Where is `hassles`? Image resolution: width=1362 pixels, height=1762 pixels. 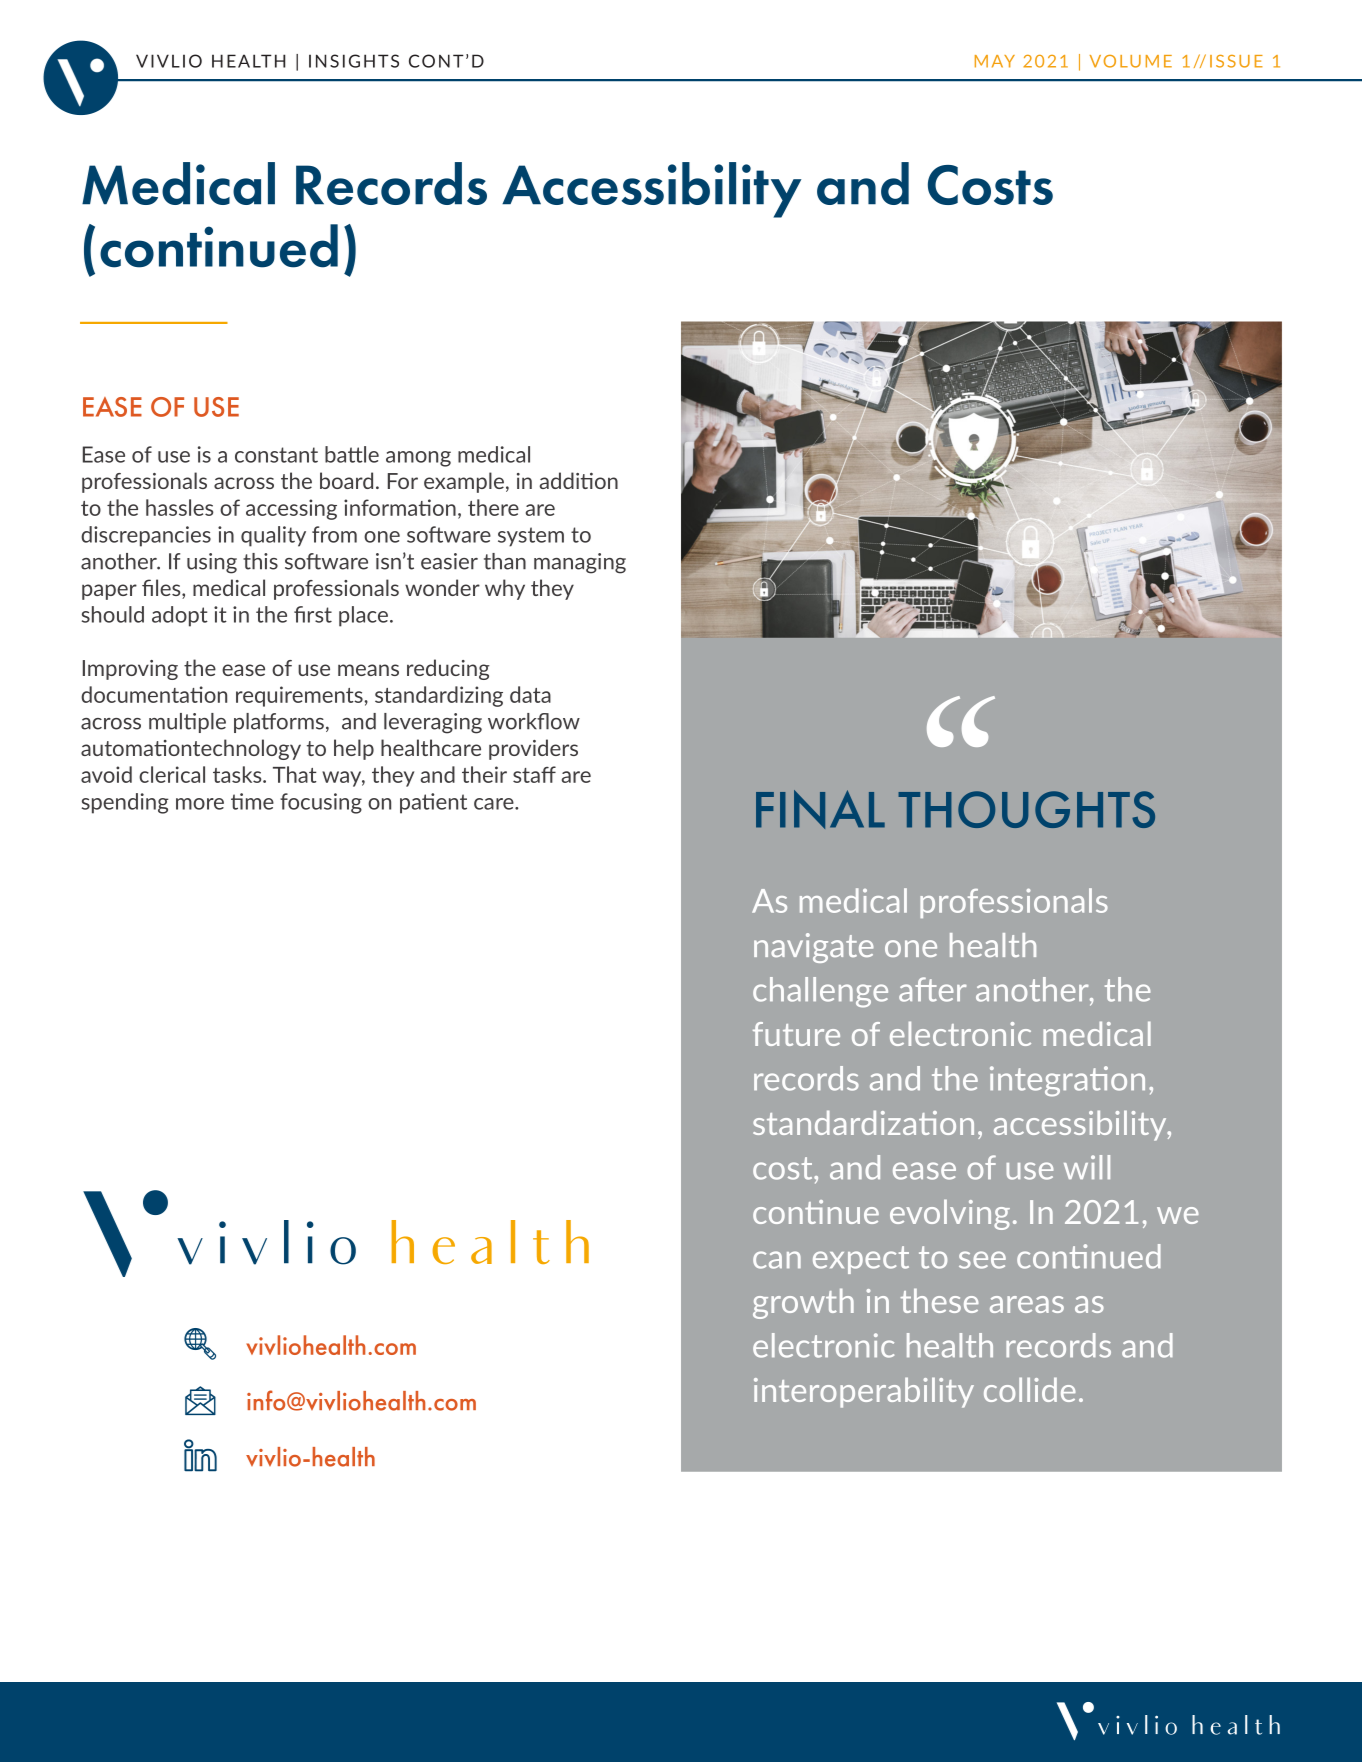 hassles is located at coordinates (180, 507).
